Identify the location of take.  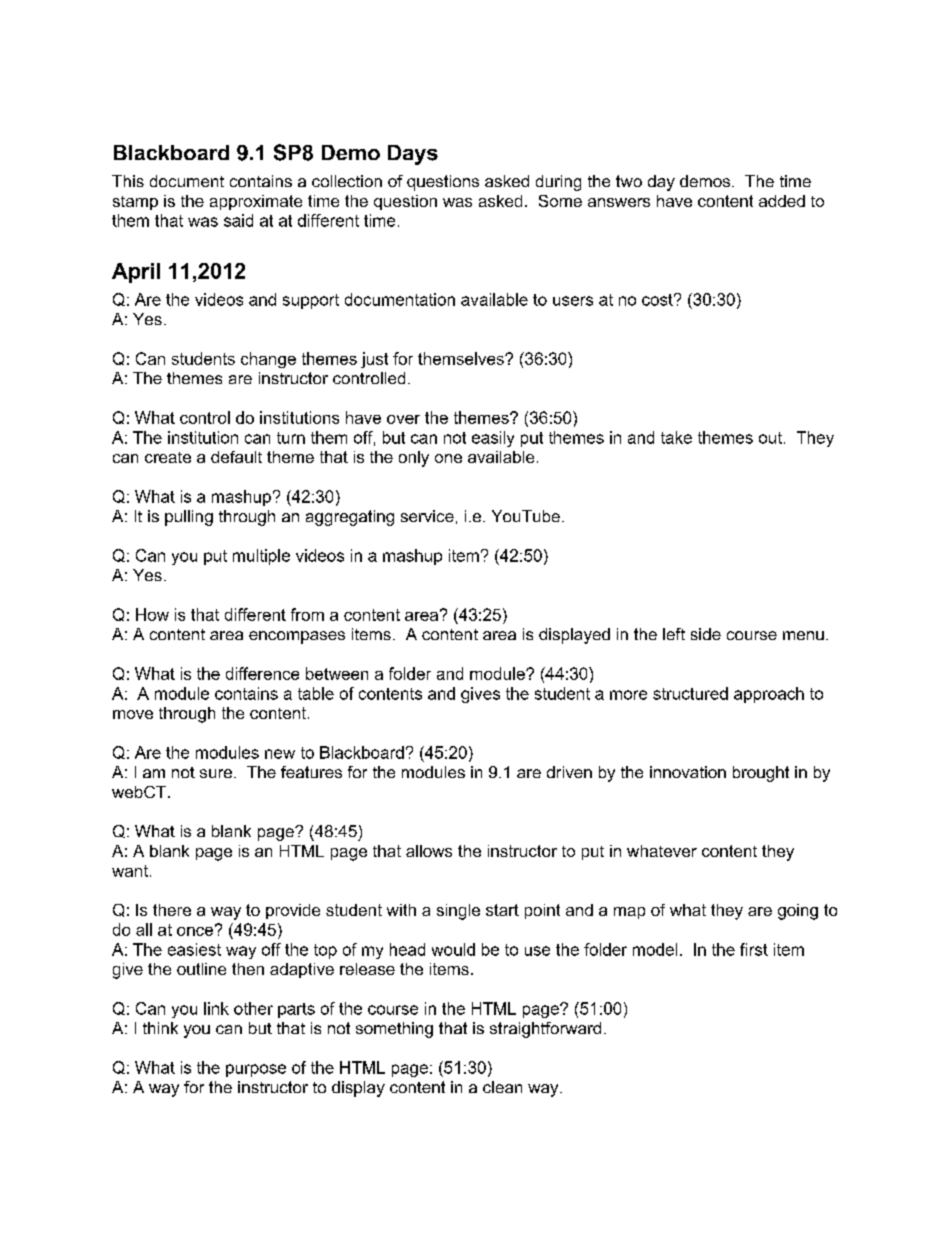
(676, 437).
